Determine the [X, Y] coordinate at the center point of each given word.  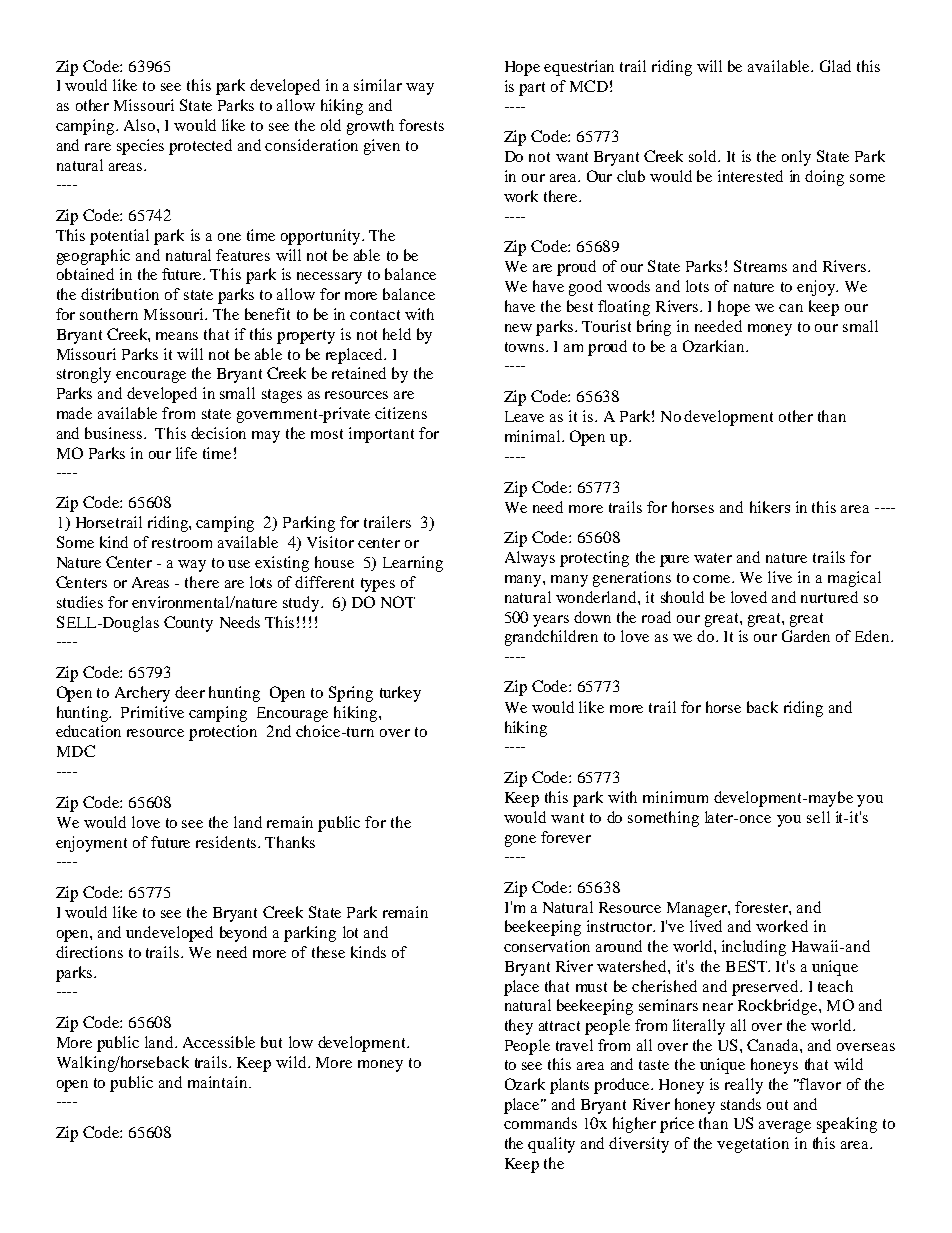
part [532, 89]
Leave [524, 416]
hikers [770, 507]
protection [223, 733]
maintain [219, 1082]
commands [540, 1123]
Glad [835, 66]
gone [520, 841]
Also [141, 125]
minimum [675, 797]
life [186, 453]
